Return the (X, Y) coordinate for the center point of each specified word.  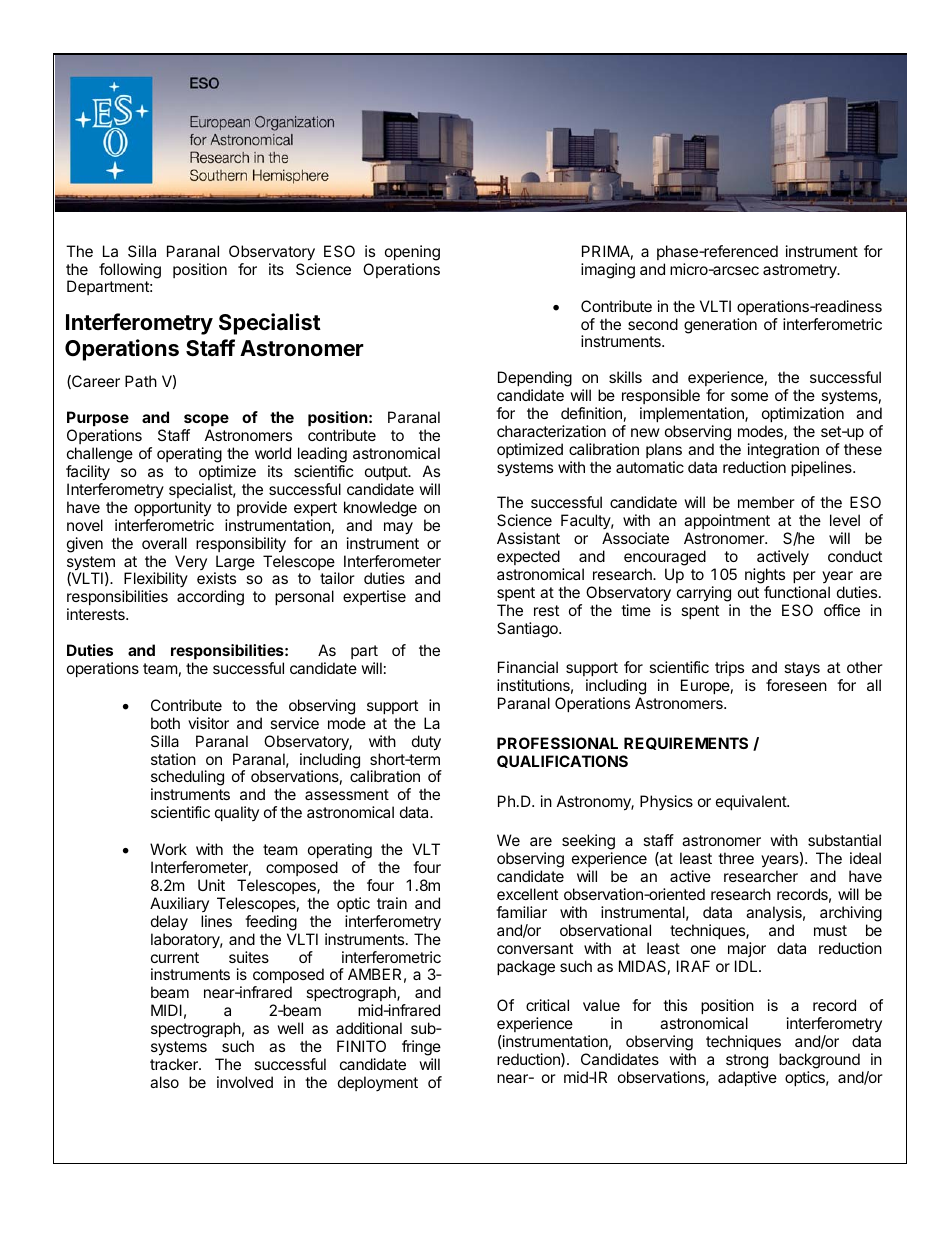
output (387, 473)
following (130, 271)
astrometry (801, 271)
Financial (528, 667)
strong (747, 1061)
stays (802, 669)
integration (783, 451)
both (165, 723)
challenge (100, 455)
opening (412, 253)
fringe (421, 1048)
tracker (175, 1064)
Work (168, 849)
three (736, 858)
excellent (527, 894)
